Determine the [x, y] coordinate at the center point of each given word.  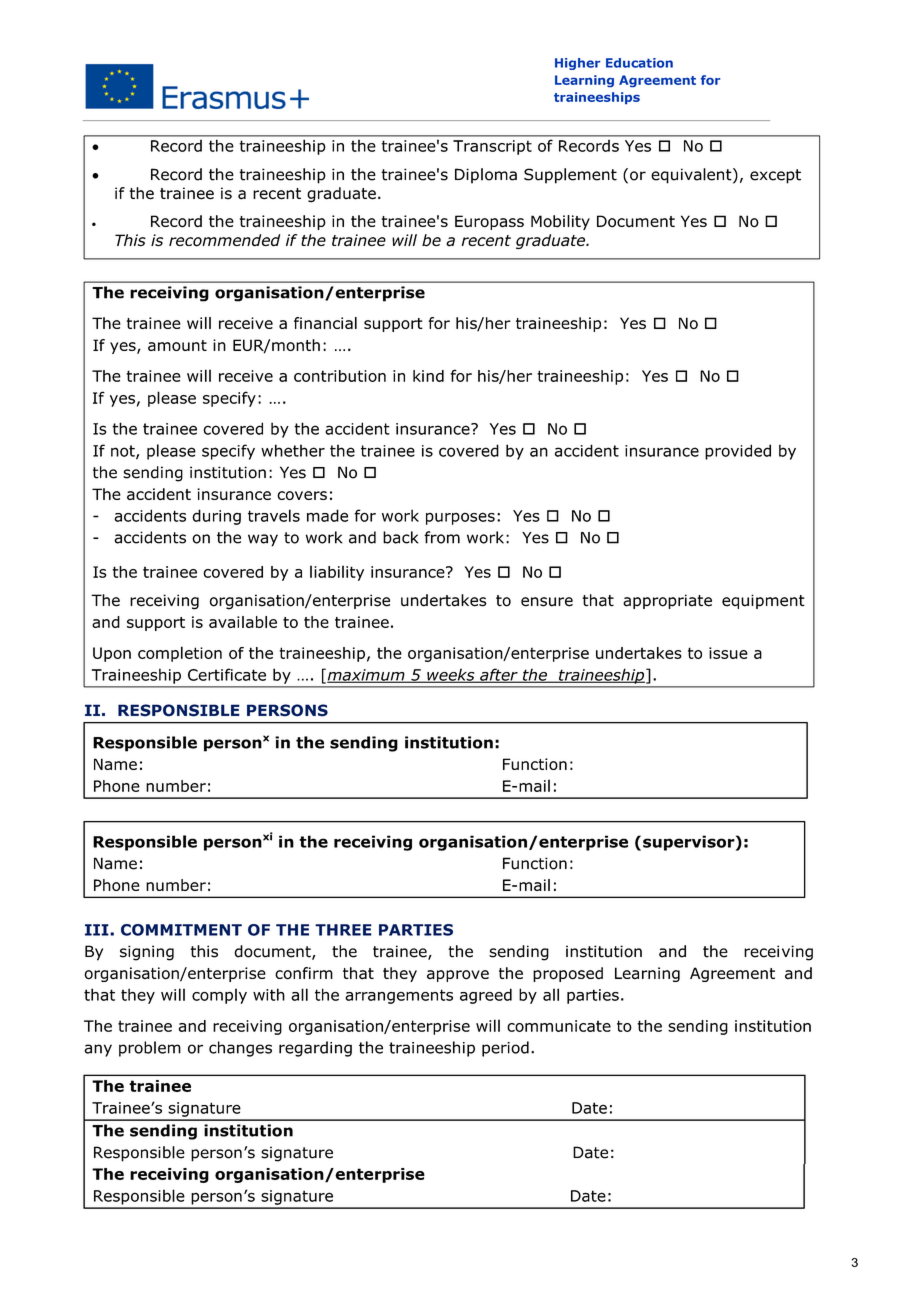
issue [728, 653]
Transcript [492, 147]
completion [180, 654]
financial [325, 323]
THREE [343, 930]
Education [639, 63]
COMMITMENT [181, 930]
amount [177, 345]
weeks [451, 675]
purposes [460, 518]
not [124, 452]
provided [738, 452]
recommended [224, 240]
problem [150, 1049]
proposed [568, 974]
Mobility [560, 222]
